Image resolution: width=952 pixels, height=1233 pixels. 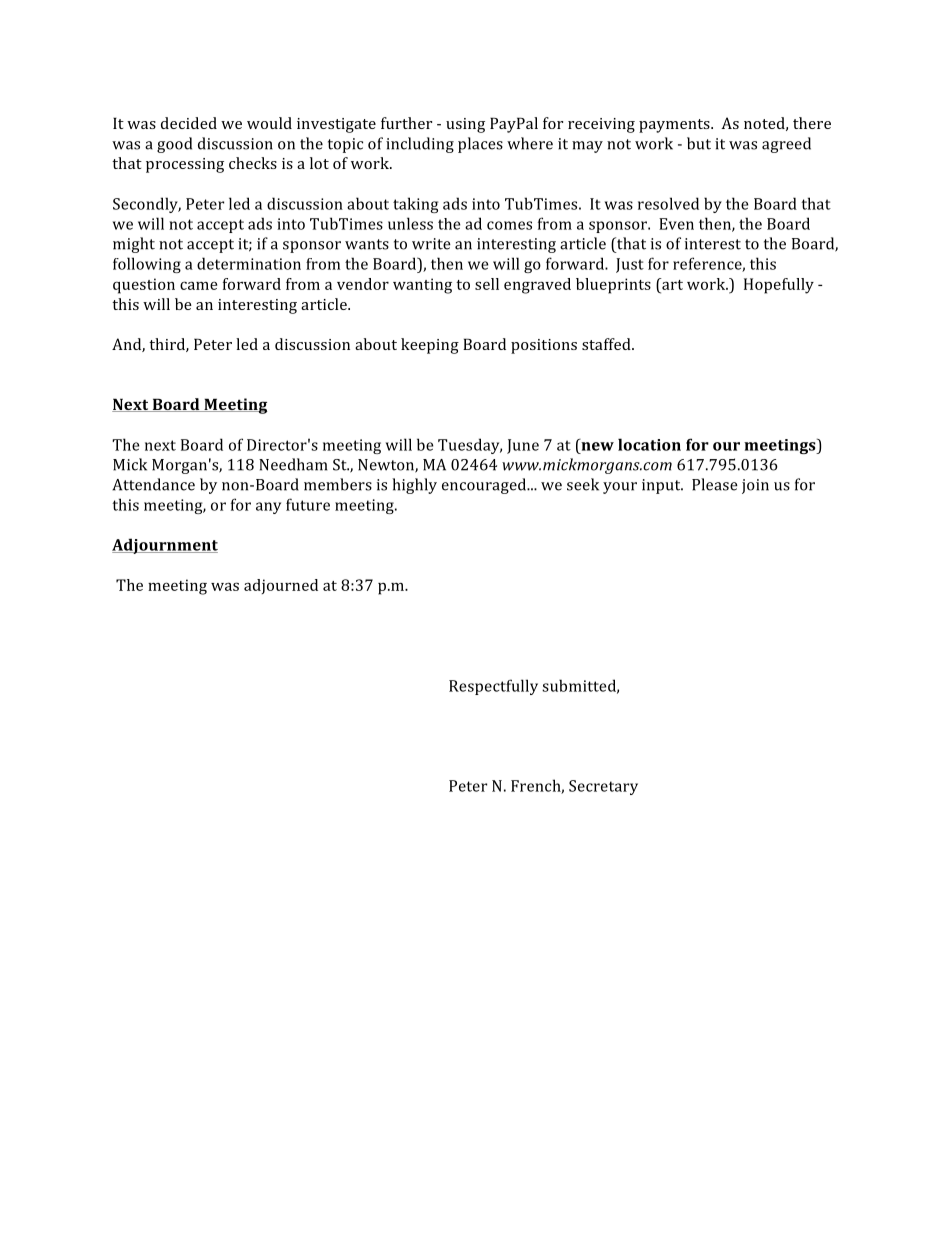 What do you see at coordinates (603, 787) in the screenshot?
I see `Secretary` at bounding box center [603, 787].
